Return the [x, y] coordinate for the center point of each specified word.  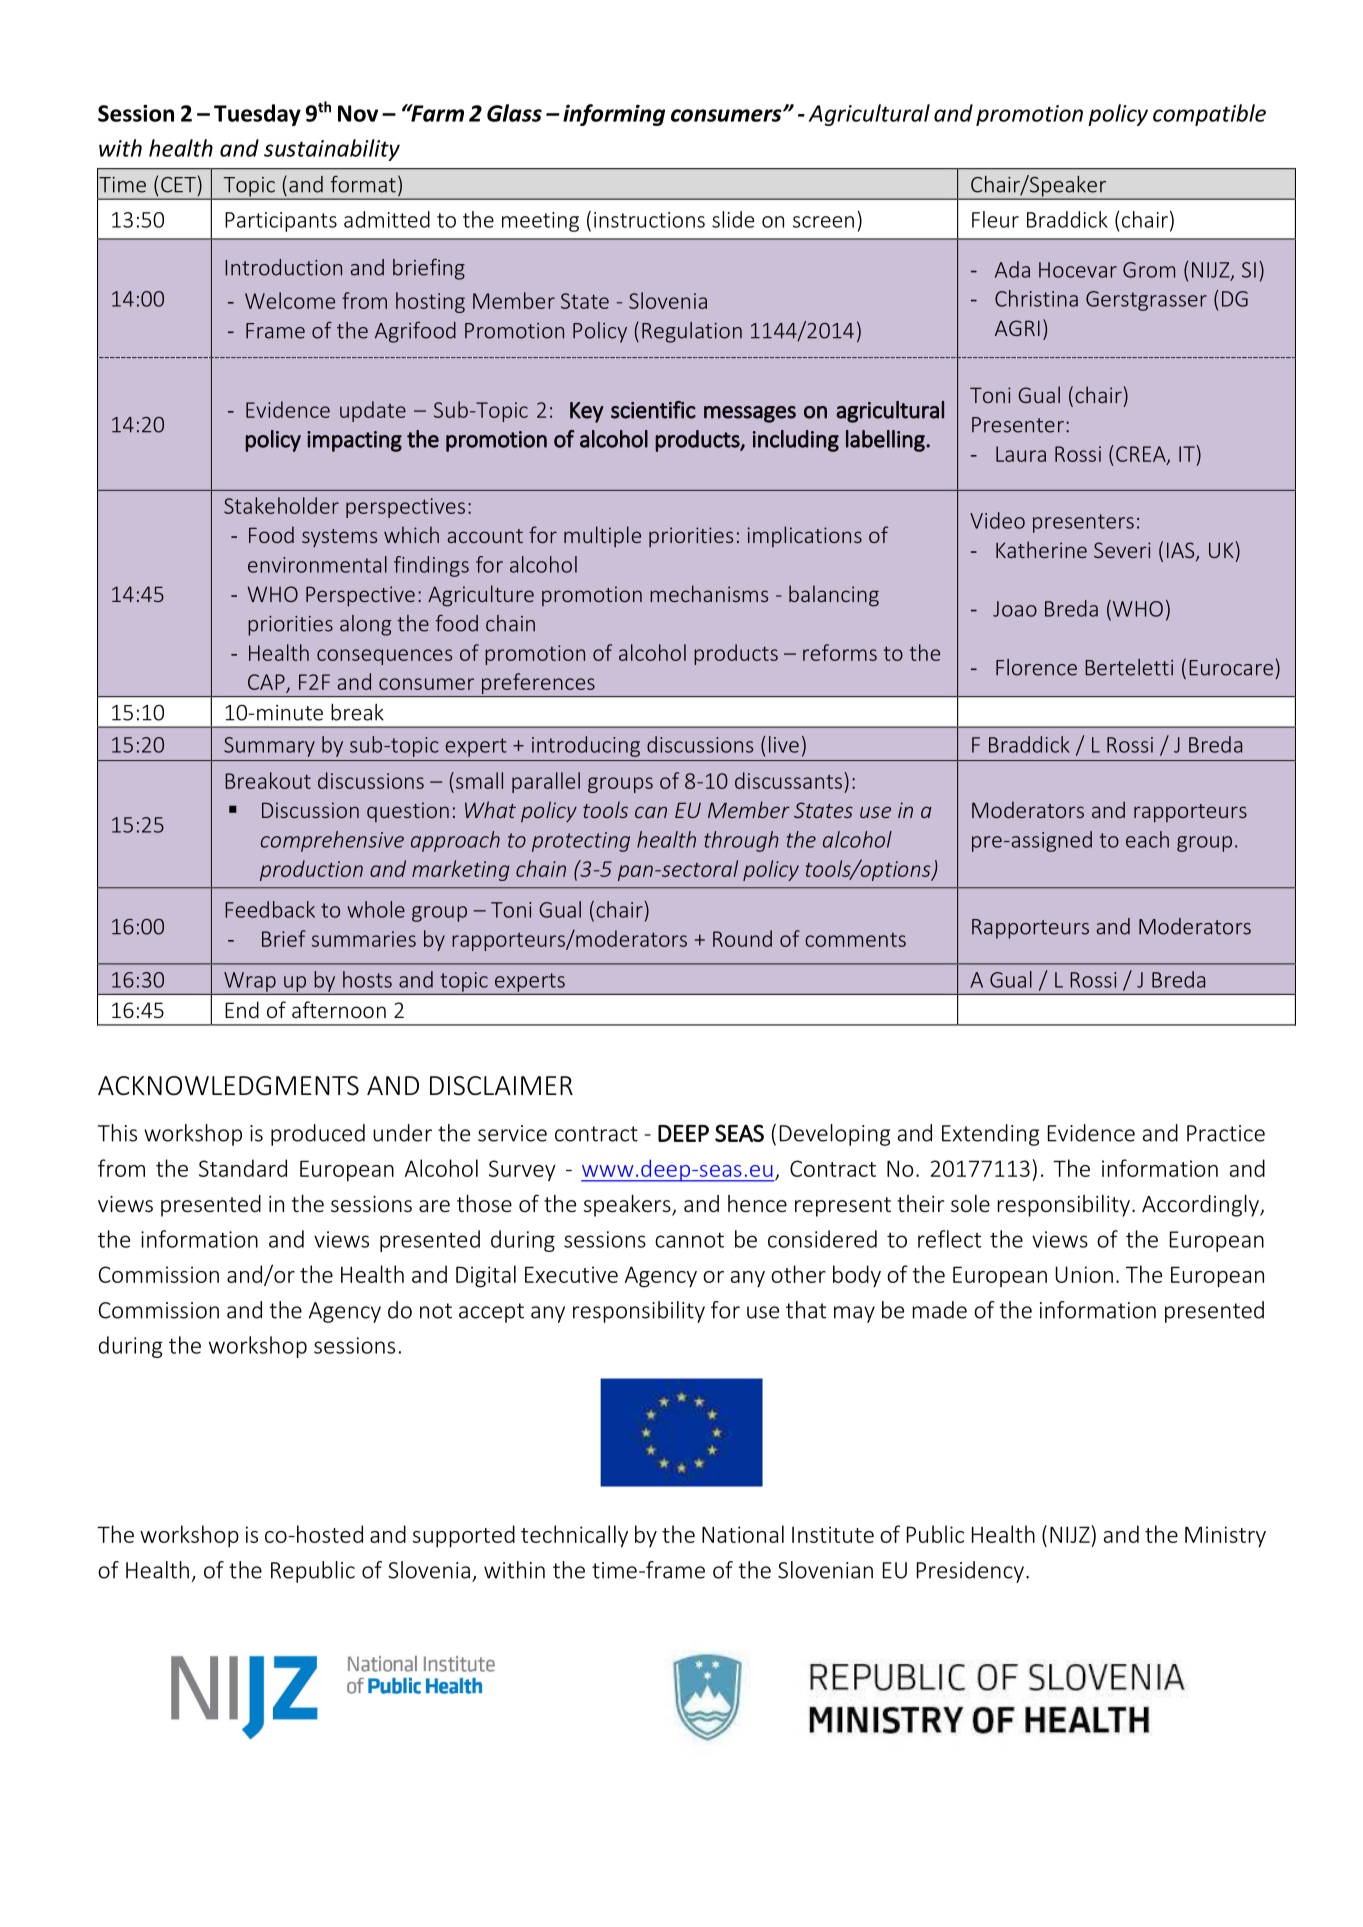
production [311, 870]
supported [464, 1536]
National [743, 1534]
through [741, 841]
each [1147, 839]
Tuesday [257, 115]
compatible [1209, 115]
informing [614, 115]
